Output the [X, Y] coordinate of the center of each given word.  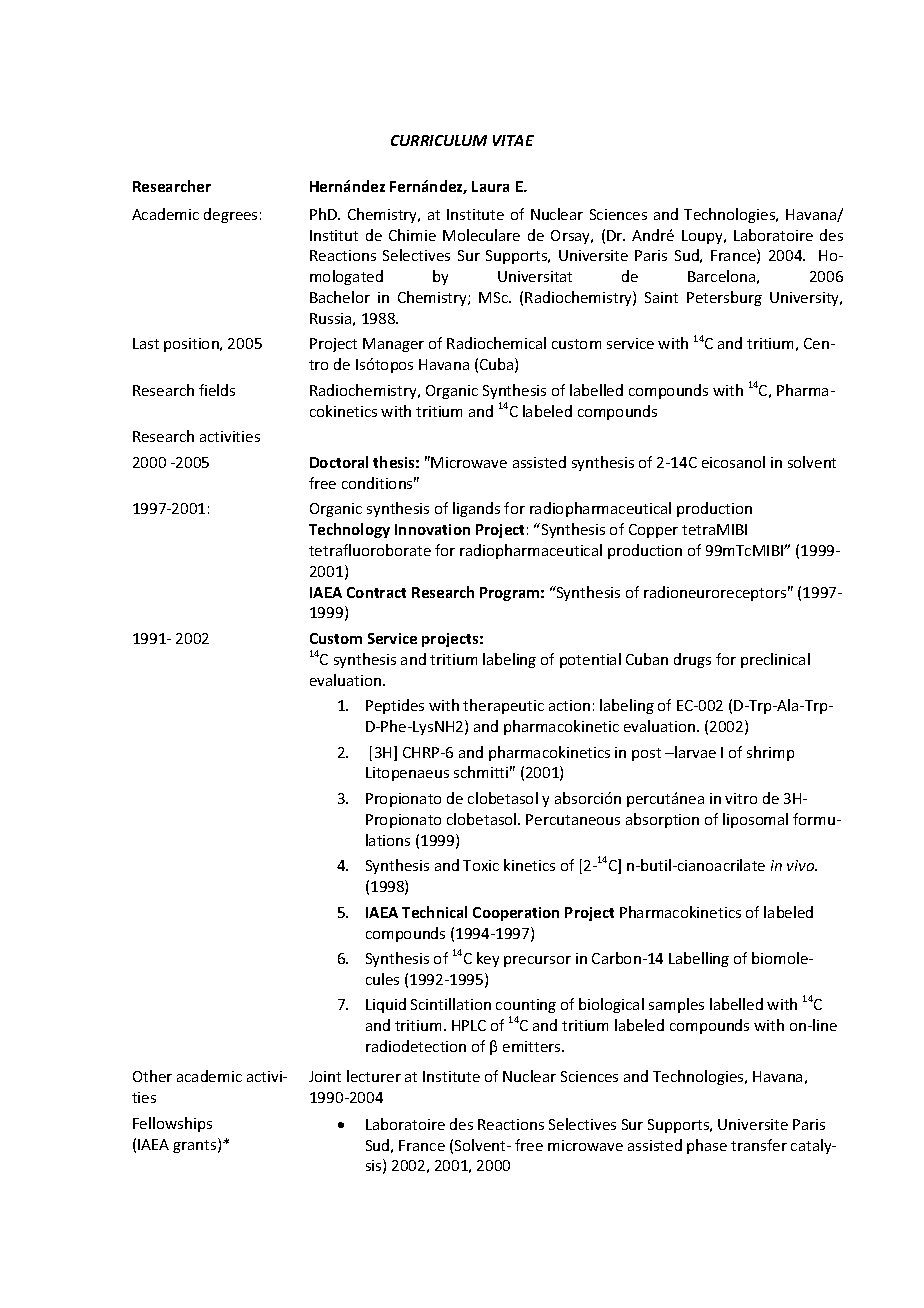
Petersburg [724, 298]
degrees [230, 215]
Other [152, 1076]
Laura [490, 186]
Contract [376, 592]
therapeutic [503, 706]
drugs [692, 660]
